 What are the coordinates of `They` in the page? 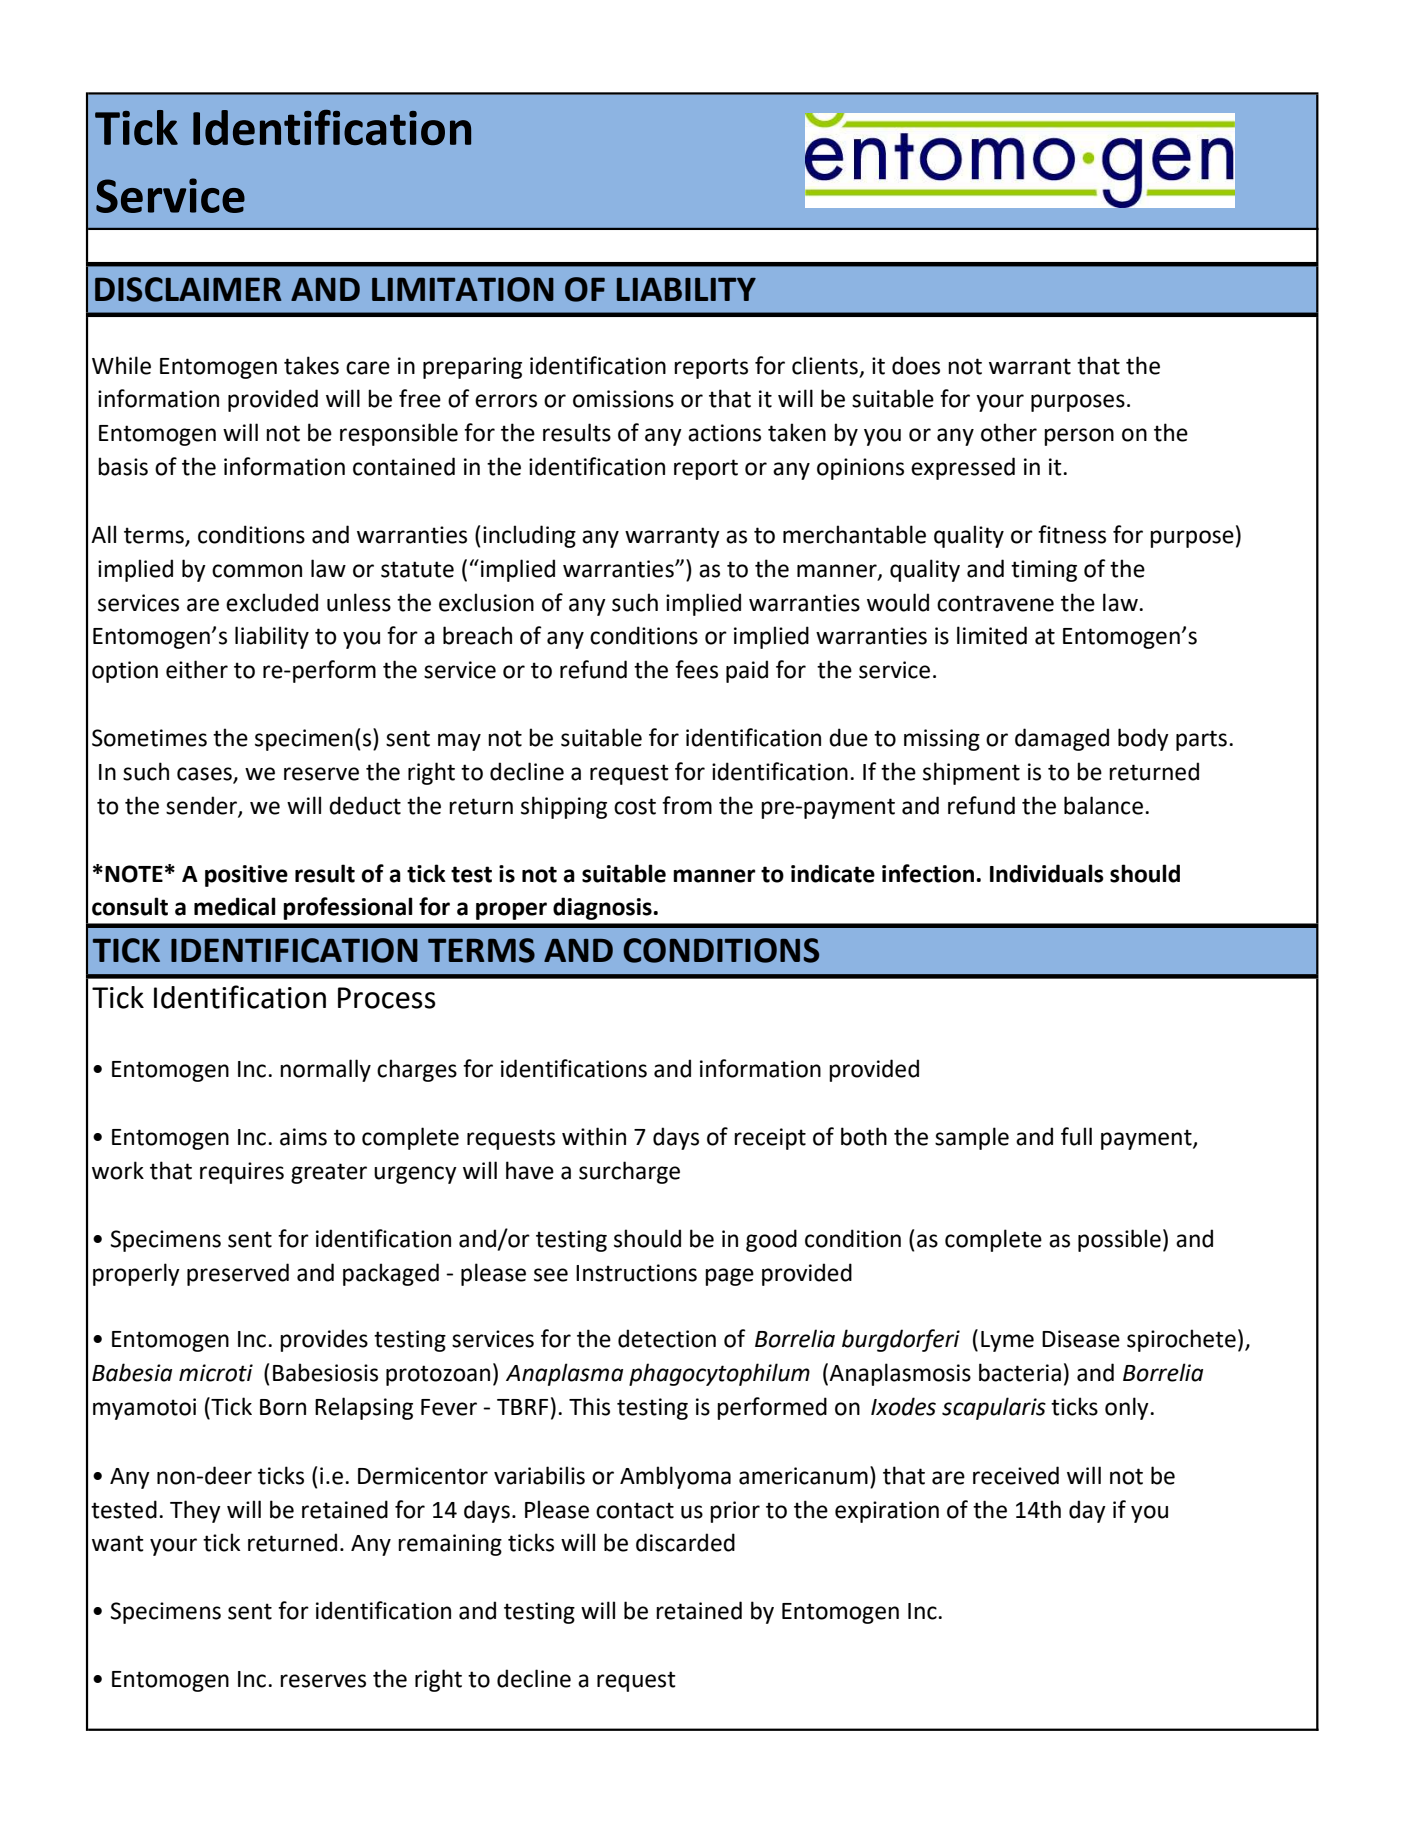 It's located at (195, 1511).
